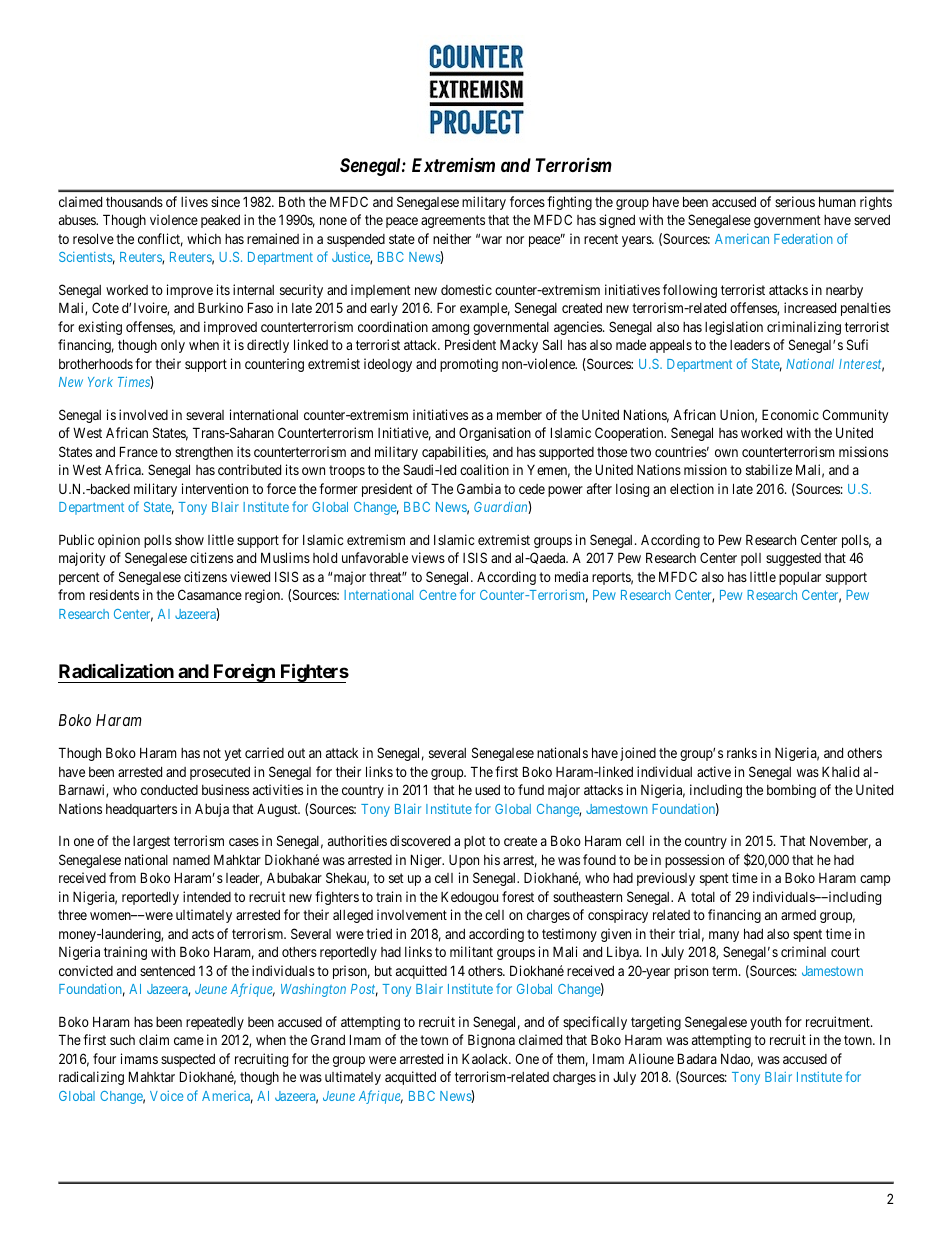 The image size is (952, 1233). Describe the element at coordinates (800, 578) in the page. I see `popular` at that location.
